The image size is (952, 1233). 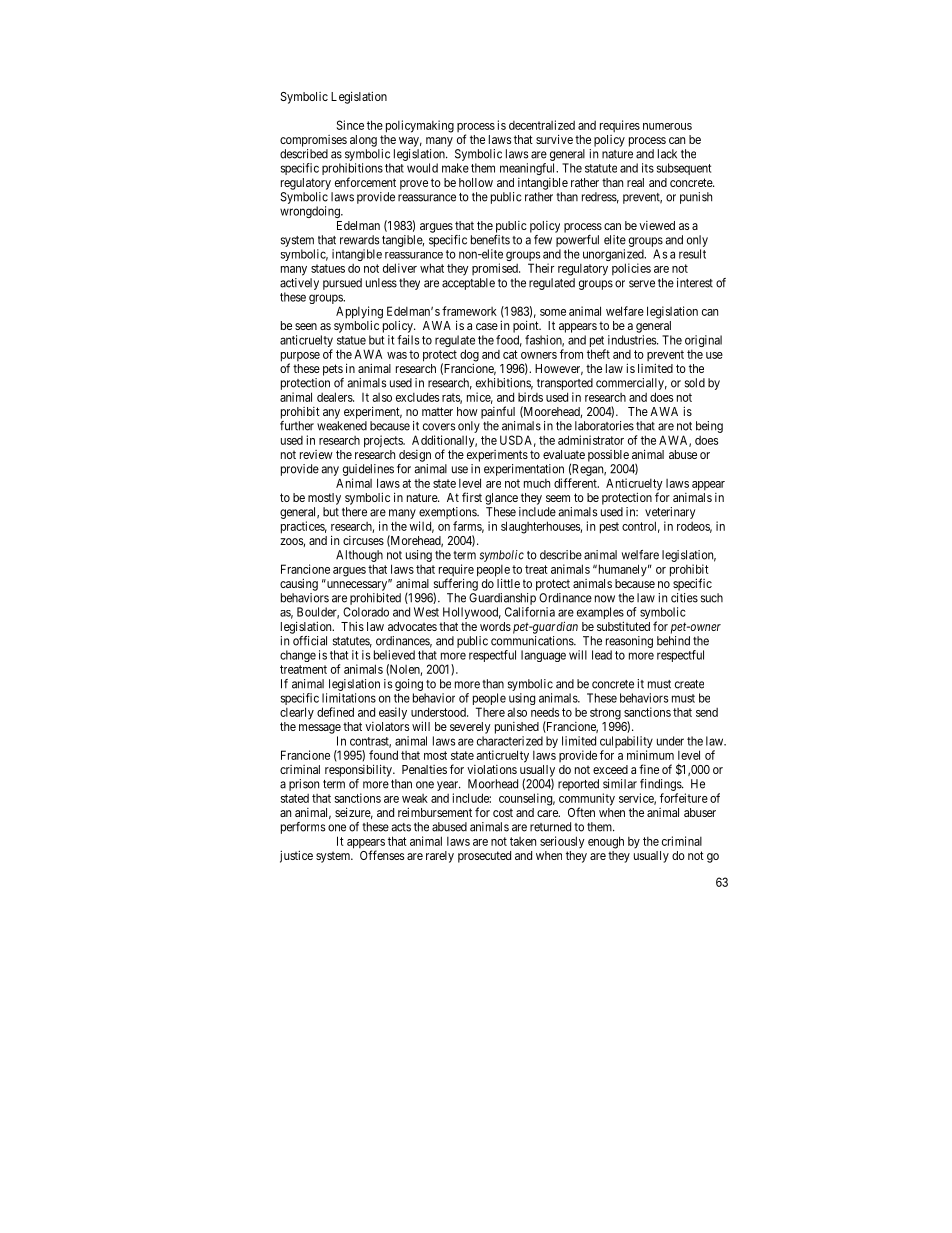 What do you see at coordinates (368, 470) in the screenshot?
I see `guidelines` at bounding box center [368, 470].
